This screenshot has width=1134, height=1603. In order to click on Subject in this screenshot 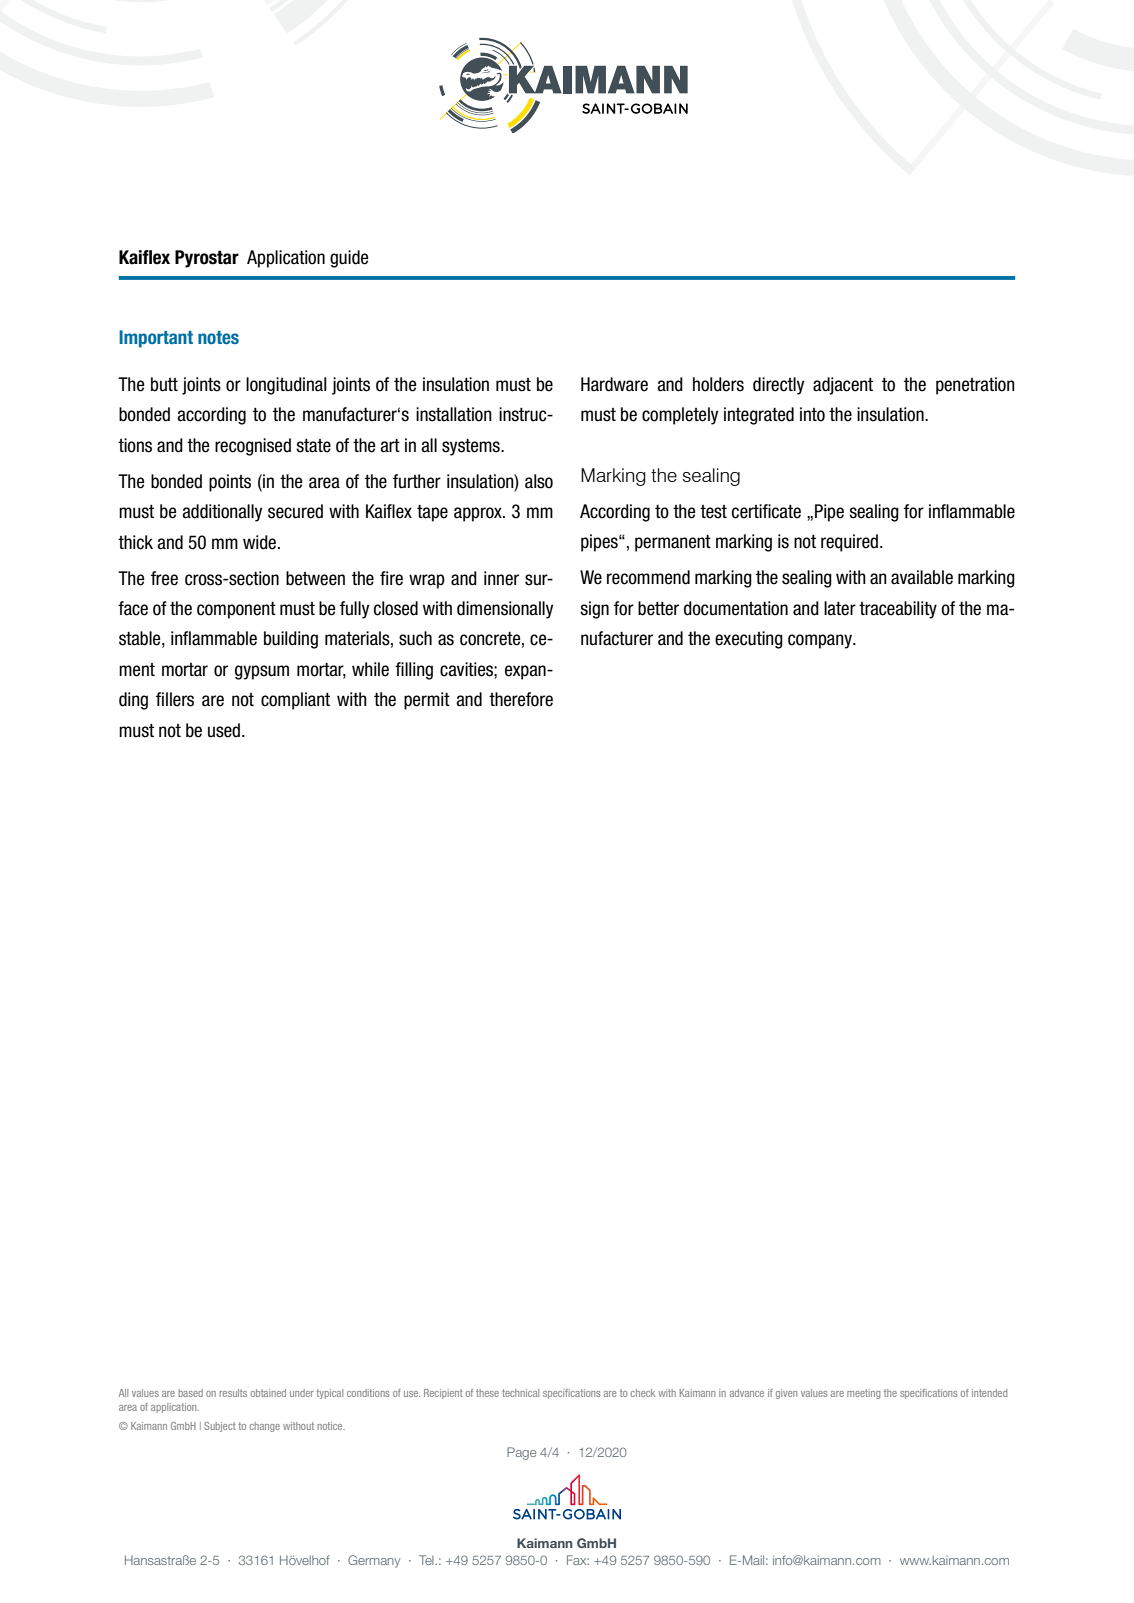, I will do `click(220, 1427)`.
